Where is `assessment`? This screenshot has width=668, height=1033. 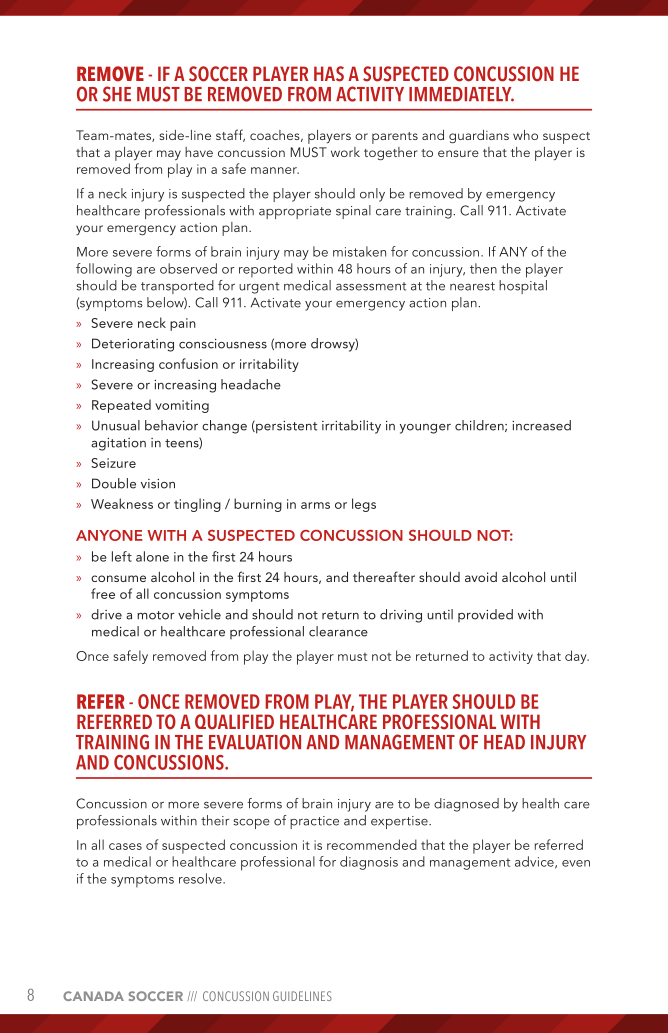 assessment is located at coordinates (371, 286).
